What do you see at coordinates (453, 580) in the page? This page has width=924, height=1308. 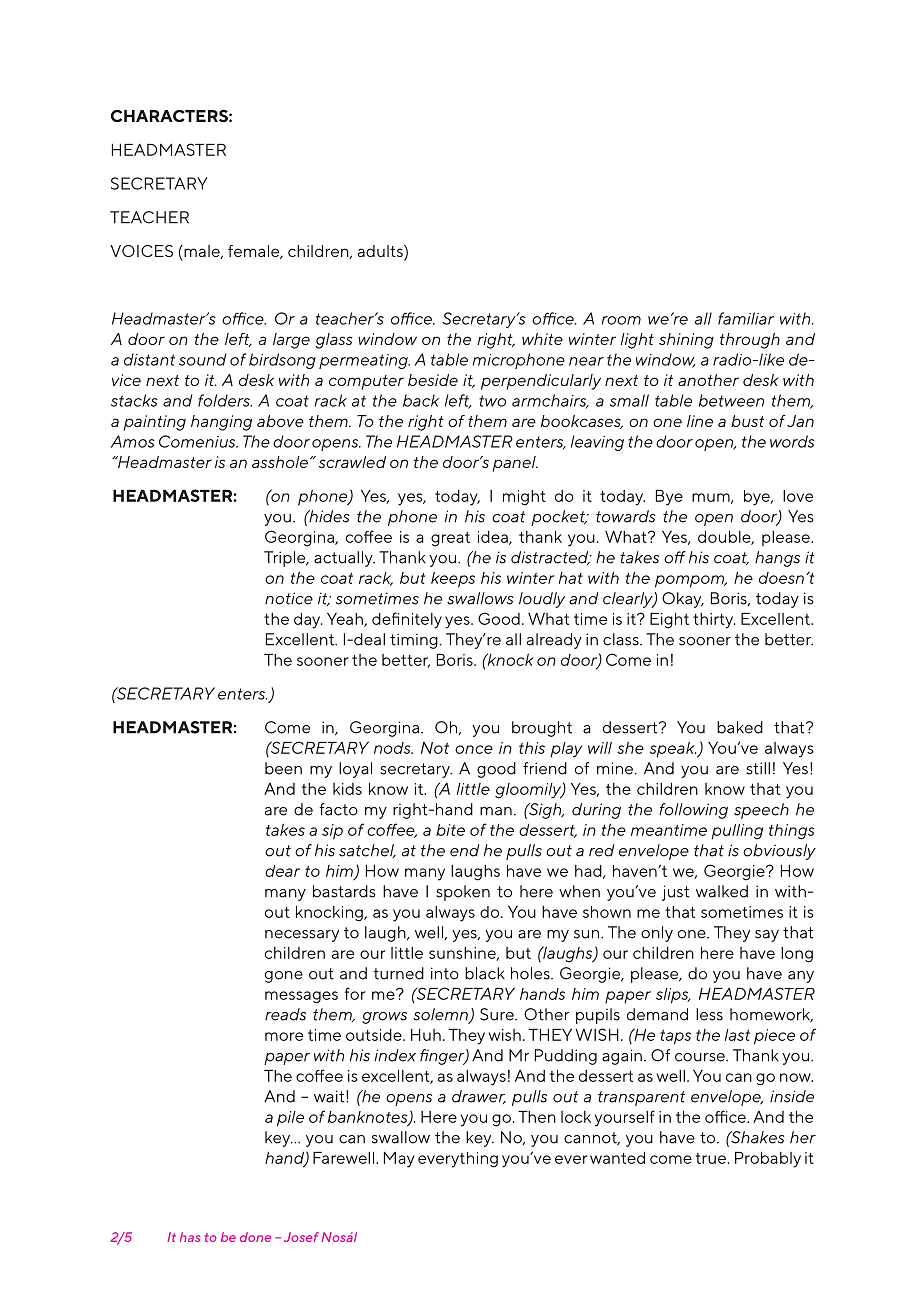 I see `keeps` at bounding box center [453, 580].
